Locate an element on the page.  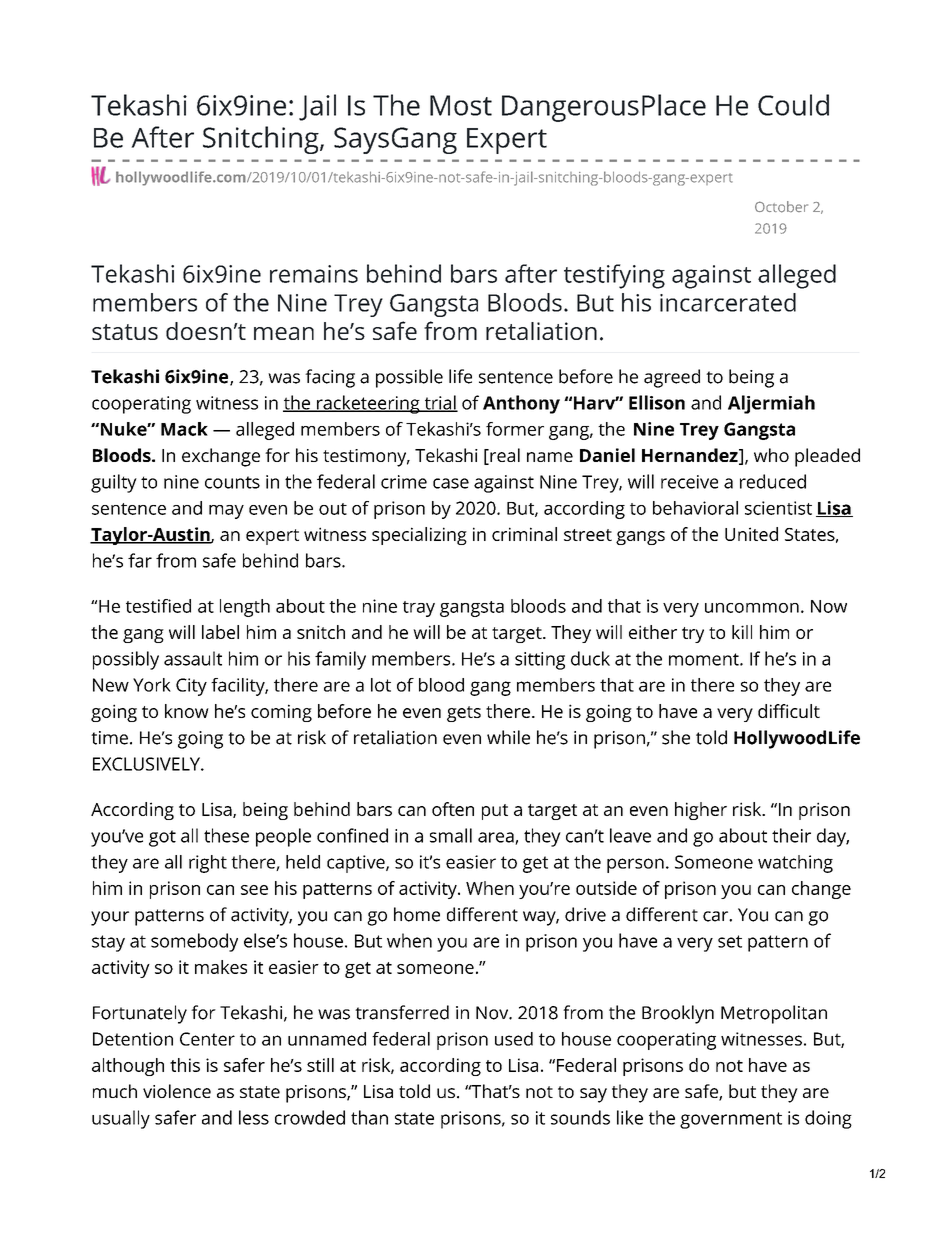
violence is located at coordinates (177, 1091).
